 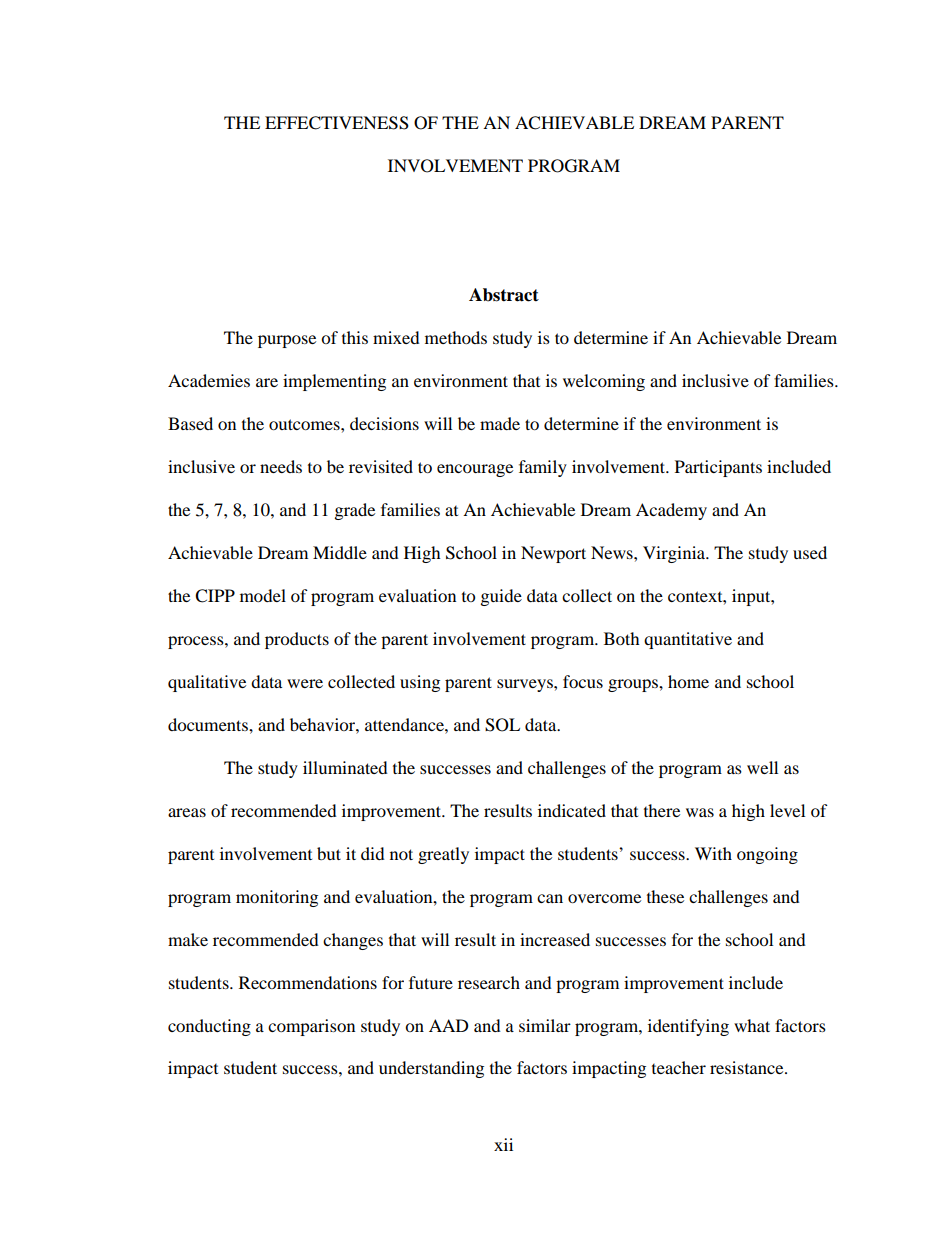 I want to click on Academies, so click(x=209, y=380).
